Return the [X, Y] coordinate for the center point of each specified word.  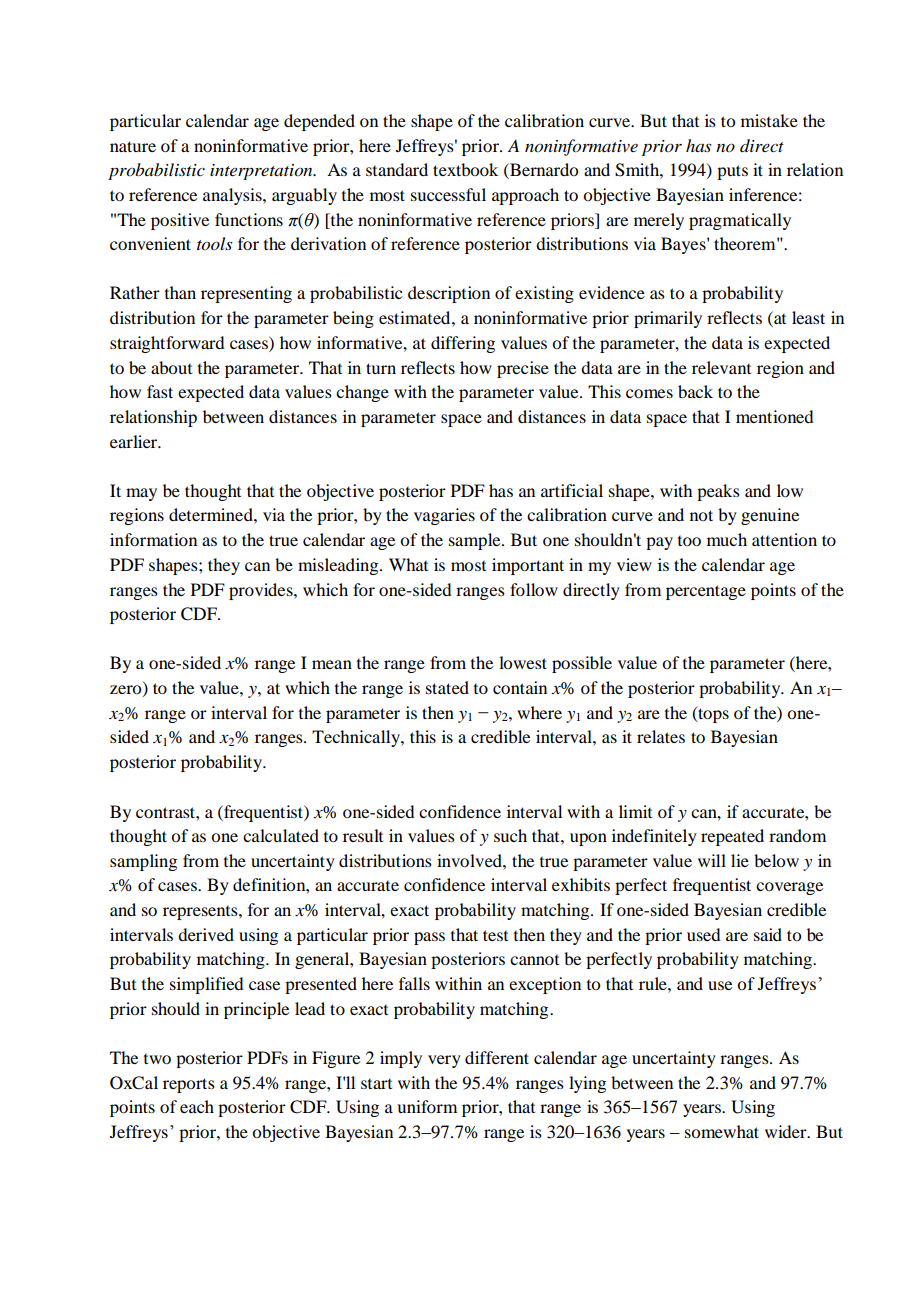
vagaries [444, 516]
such [510, 835]
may [141, 494]
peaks [718, 492]
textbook [465, 169]
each [197, 1106]
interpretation [262, 172]
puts [732, 172]
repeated [732, 837]
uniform [427, 1106]
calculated [281, 835]
